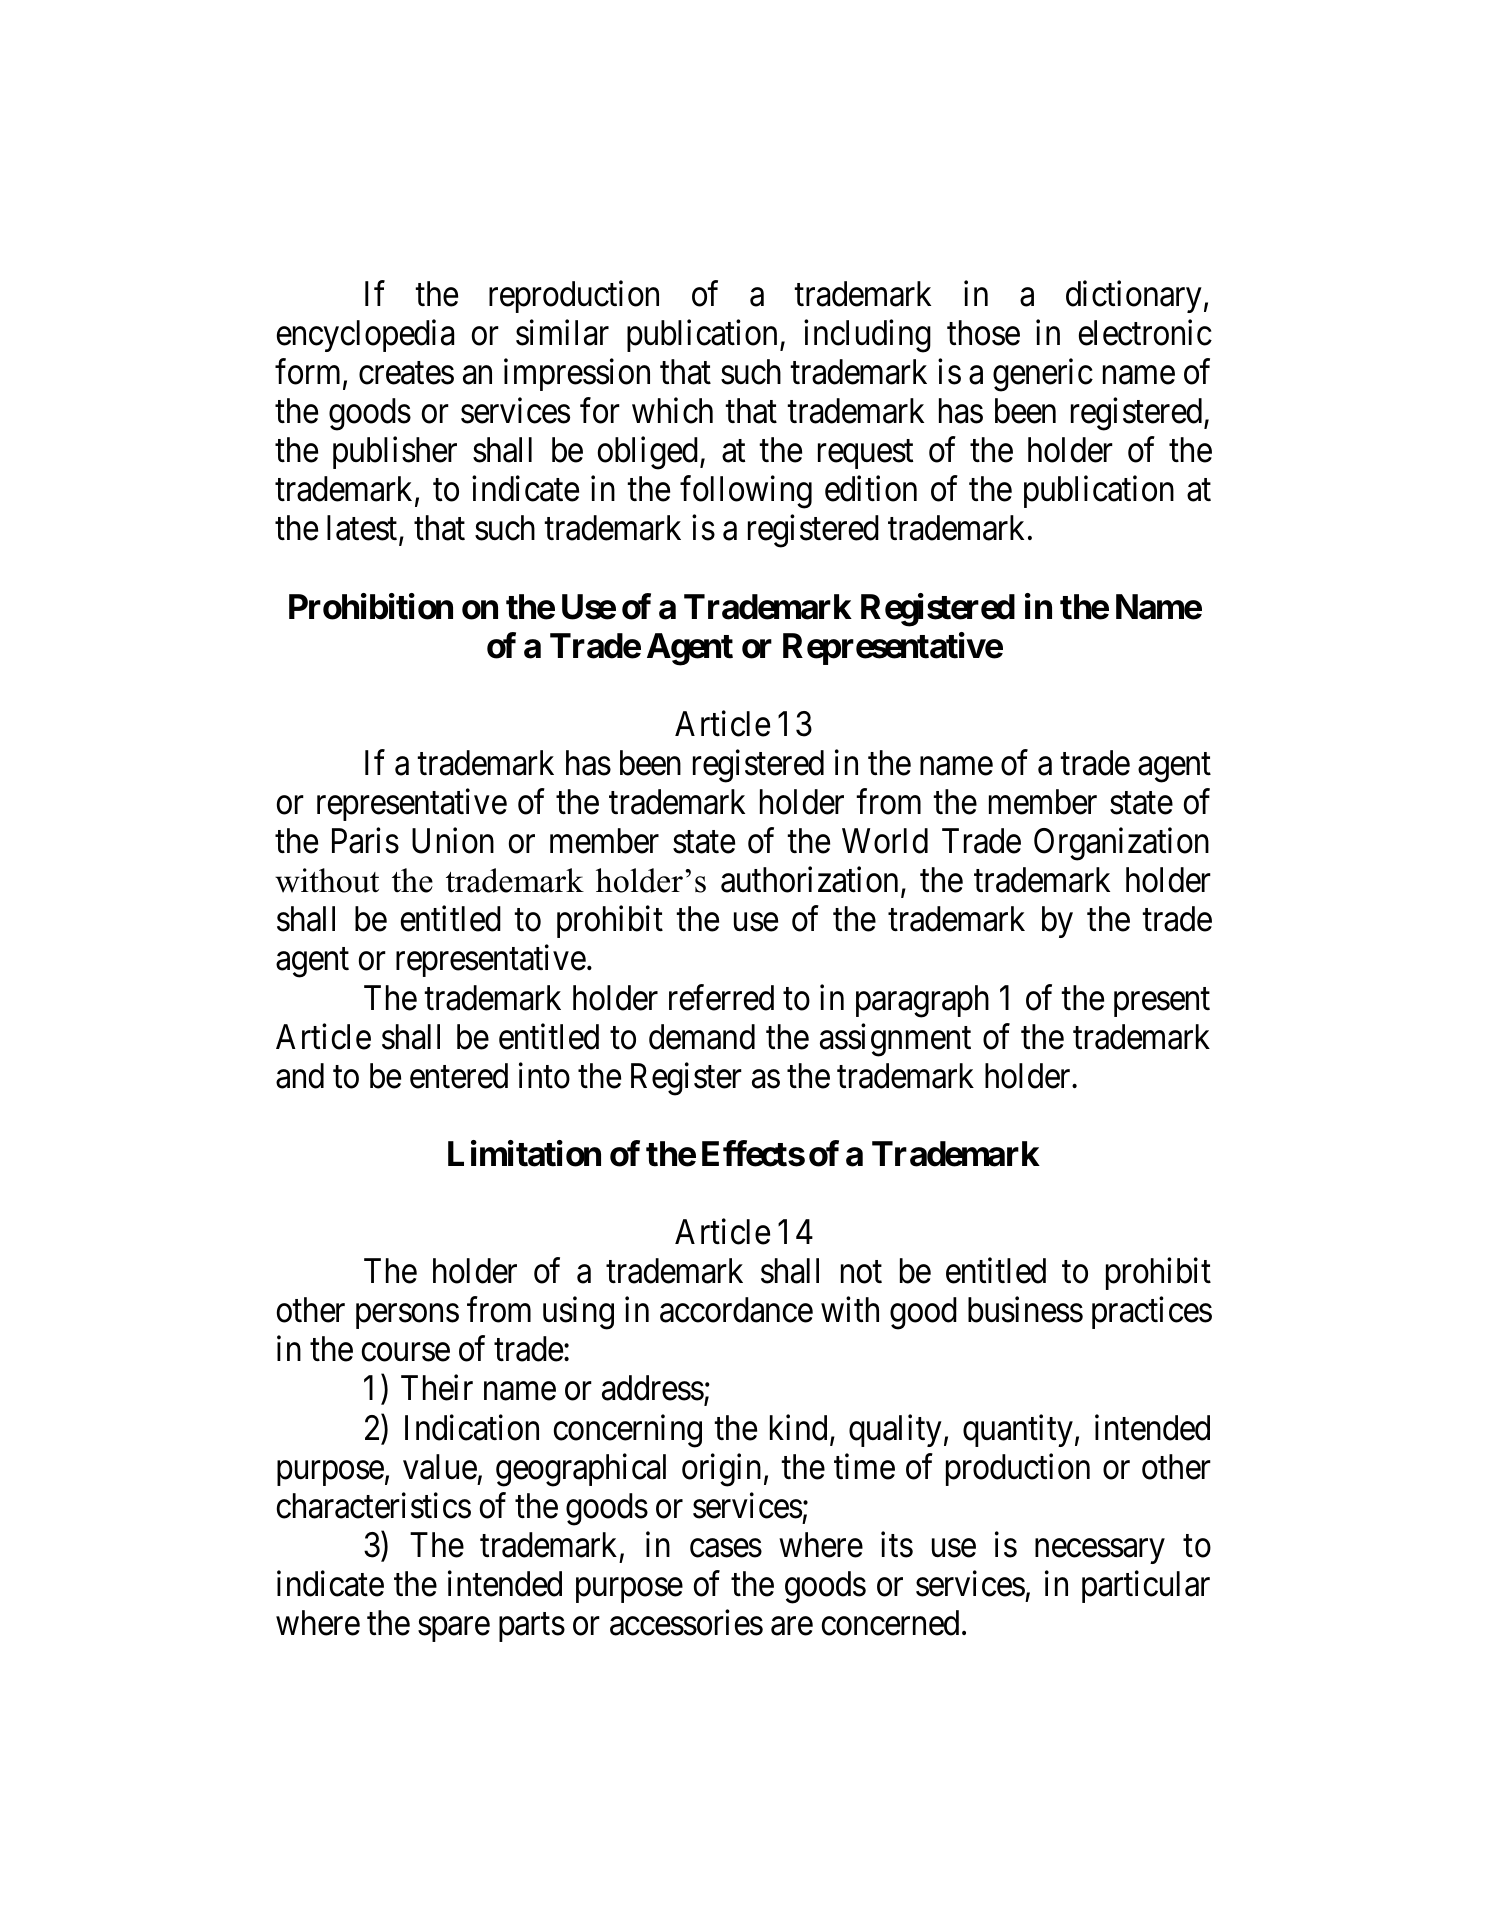 The image size is (1486, 1923). What do you see at coordinates (1043, 375) in the document?
I see `generic` at bounding box center [1043, 375].
